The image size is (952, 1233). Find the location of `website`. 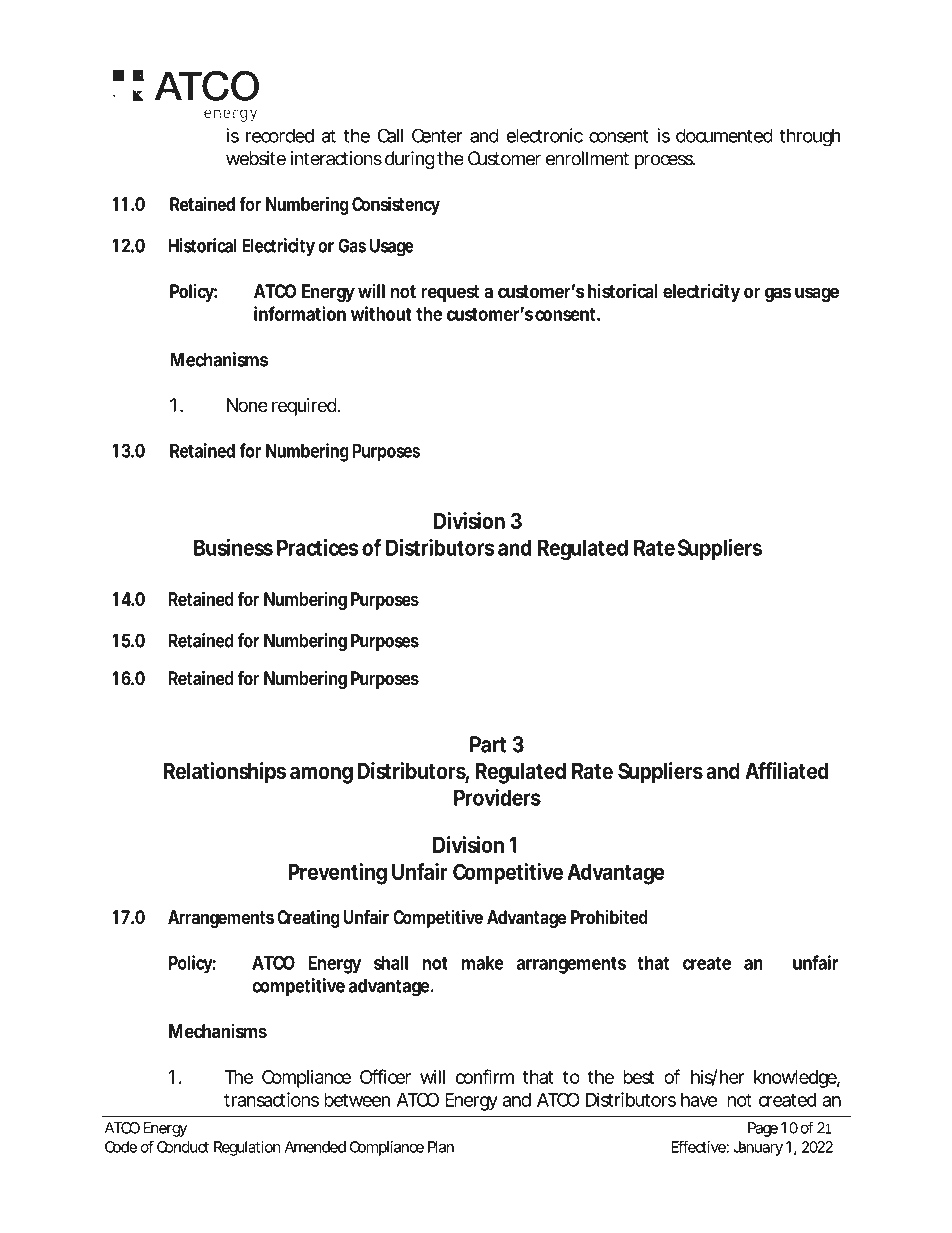

website is located at coordinates (256, 158).
